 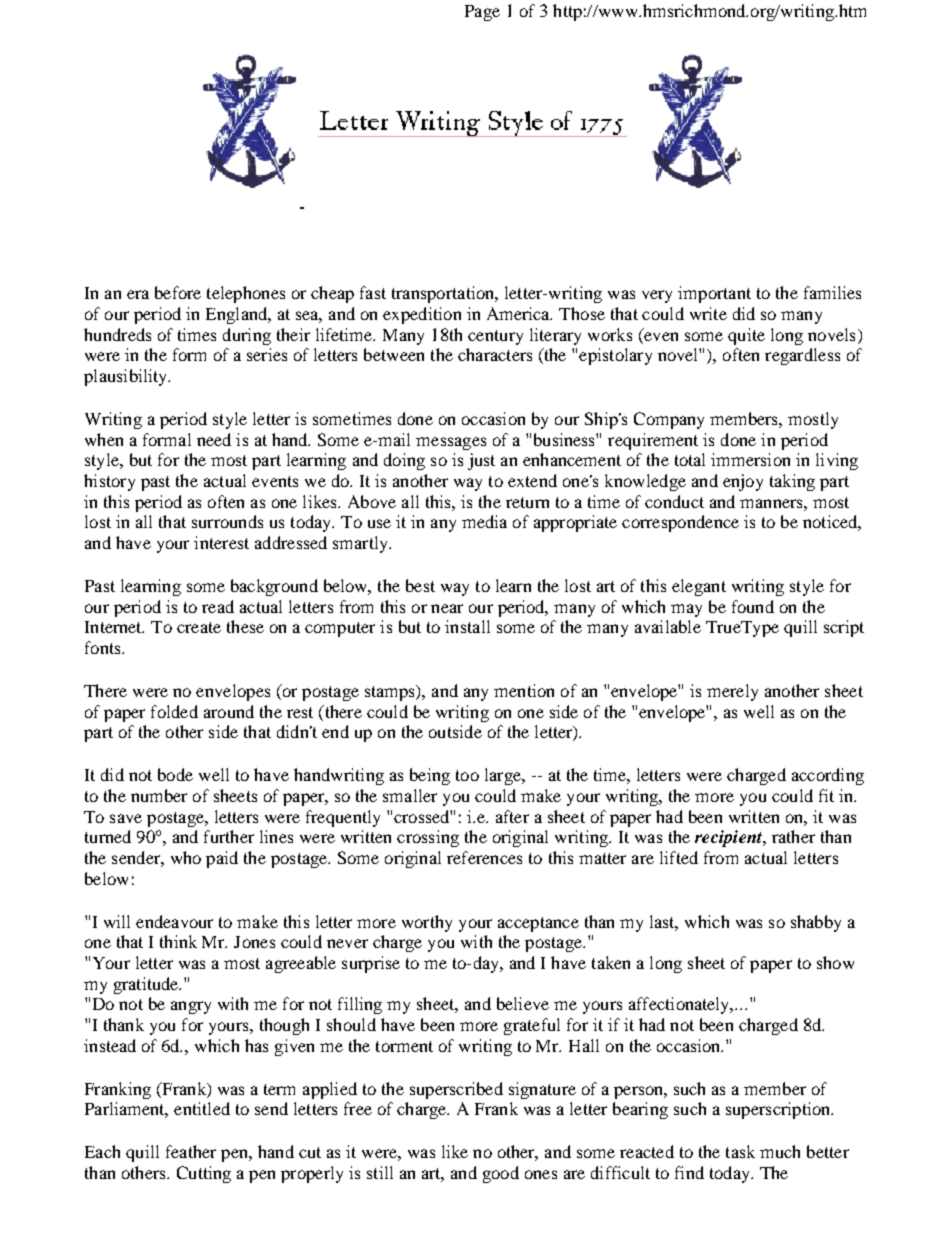 I want to click on recipient, so click(x=730, y=838).
